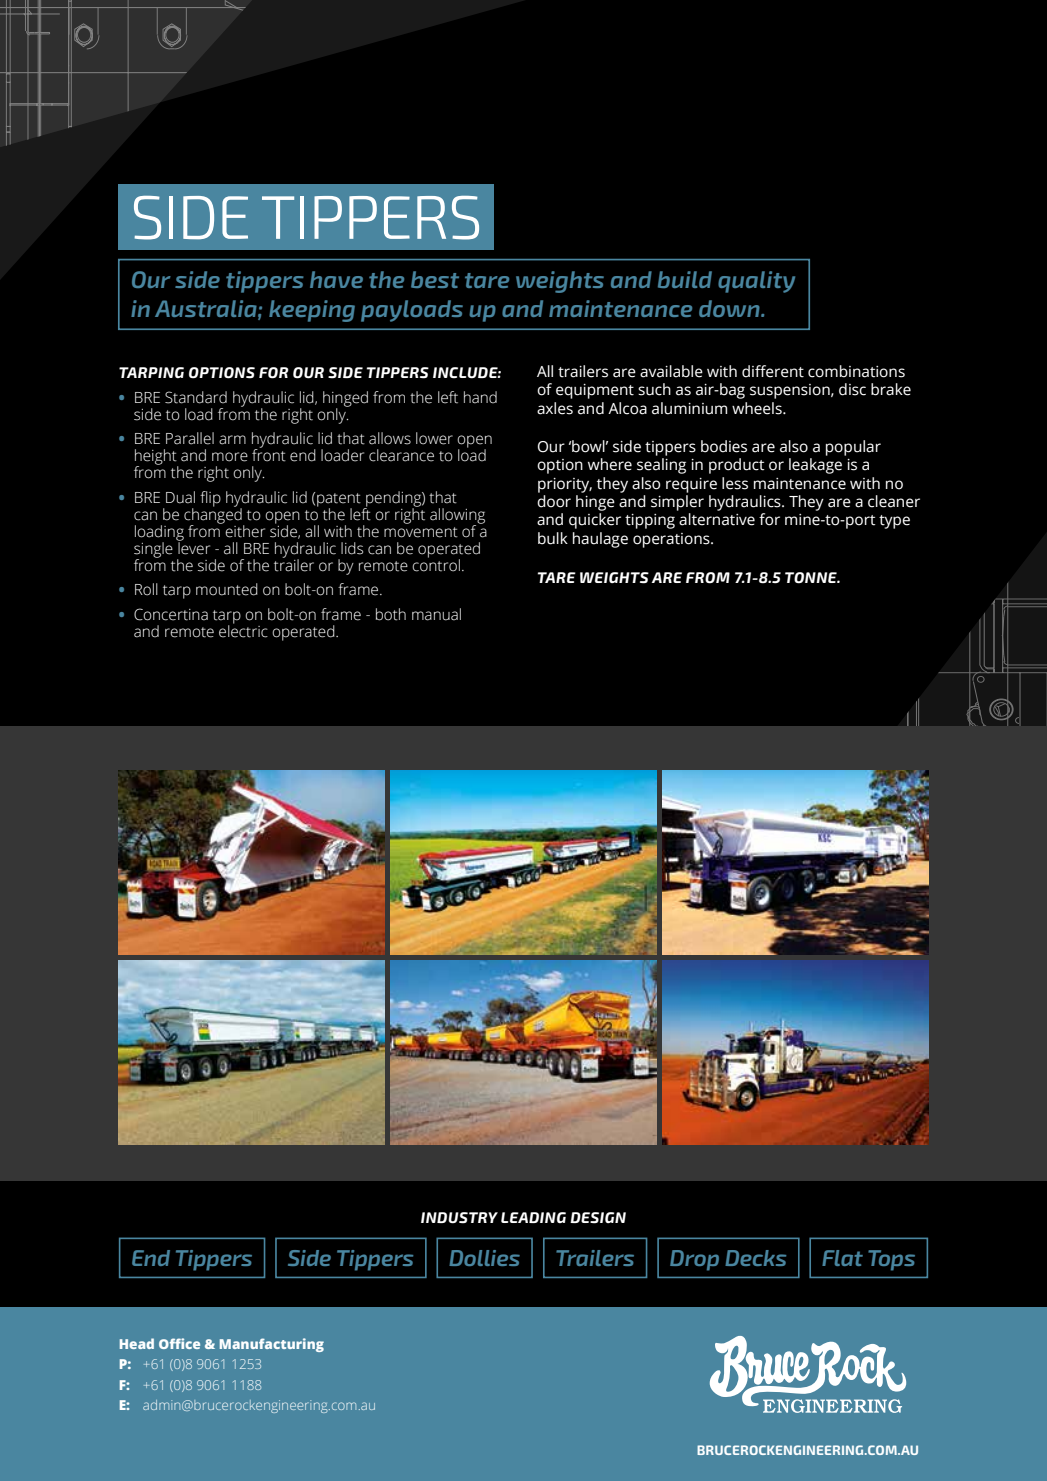 This screenshot has height=1481, width=1047. What do you see at coordinates (243, 630) in the screenshot?
I see `electric` at bounding box center [243, 630].
